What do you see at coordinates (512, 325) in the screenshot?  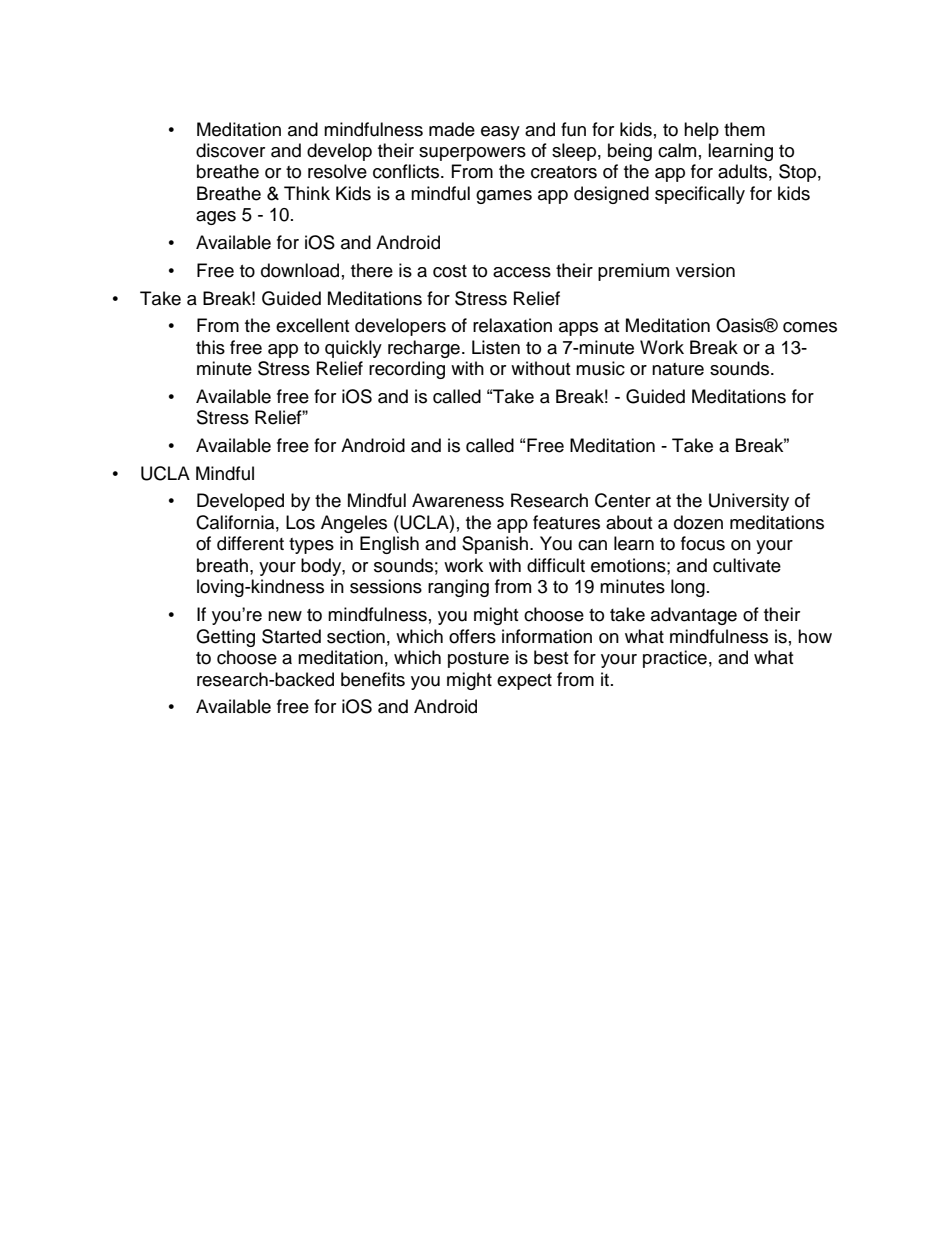 I see `relaxation` at bounding box center [512, 325].
